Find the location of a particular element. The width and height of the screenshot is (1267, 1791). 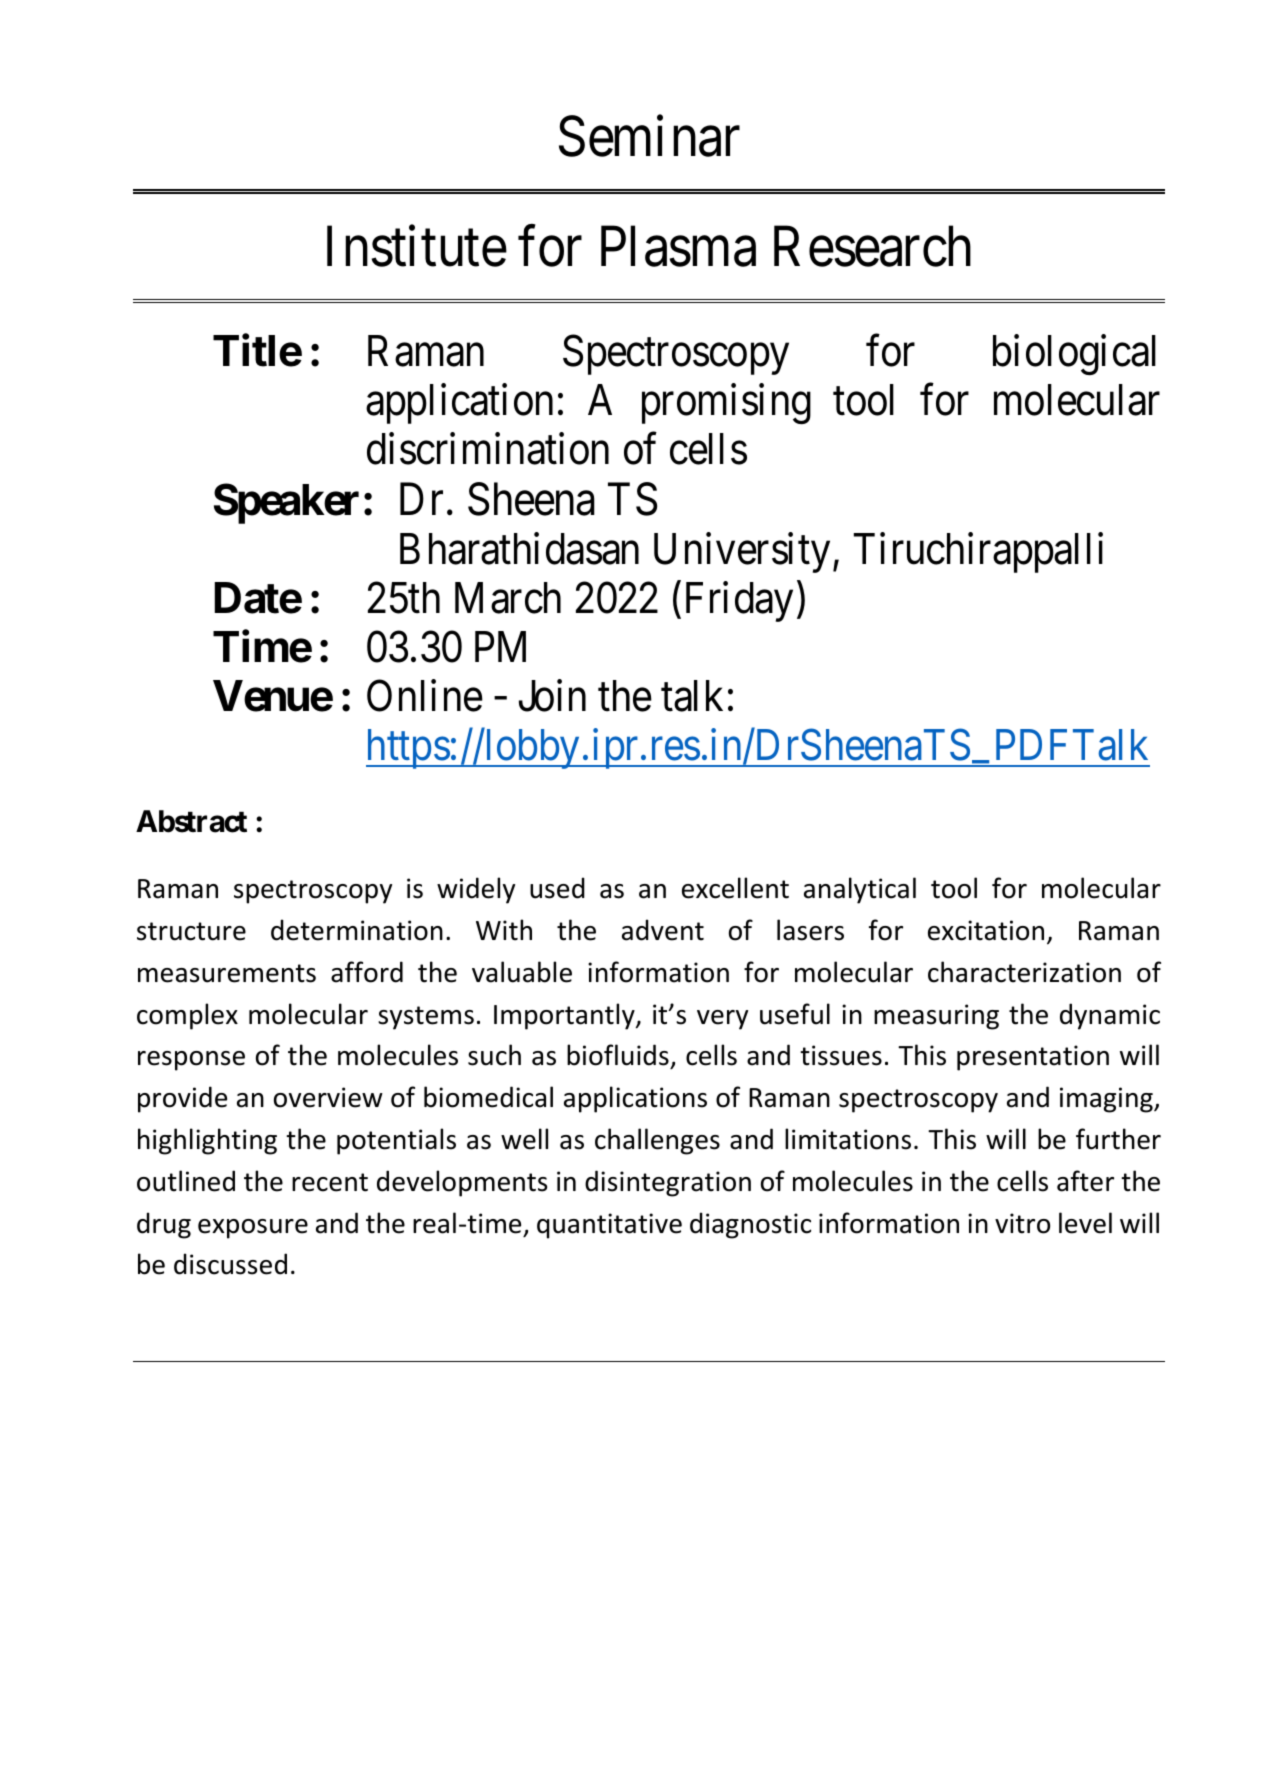

Seminar is located at coordinates (649, 136).
